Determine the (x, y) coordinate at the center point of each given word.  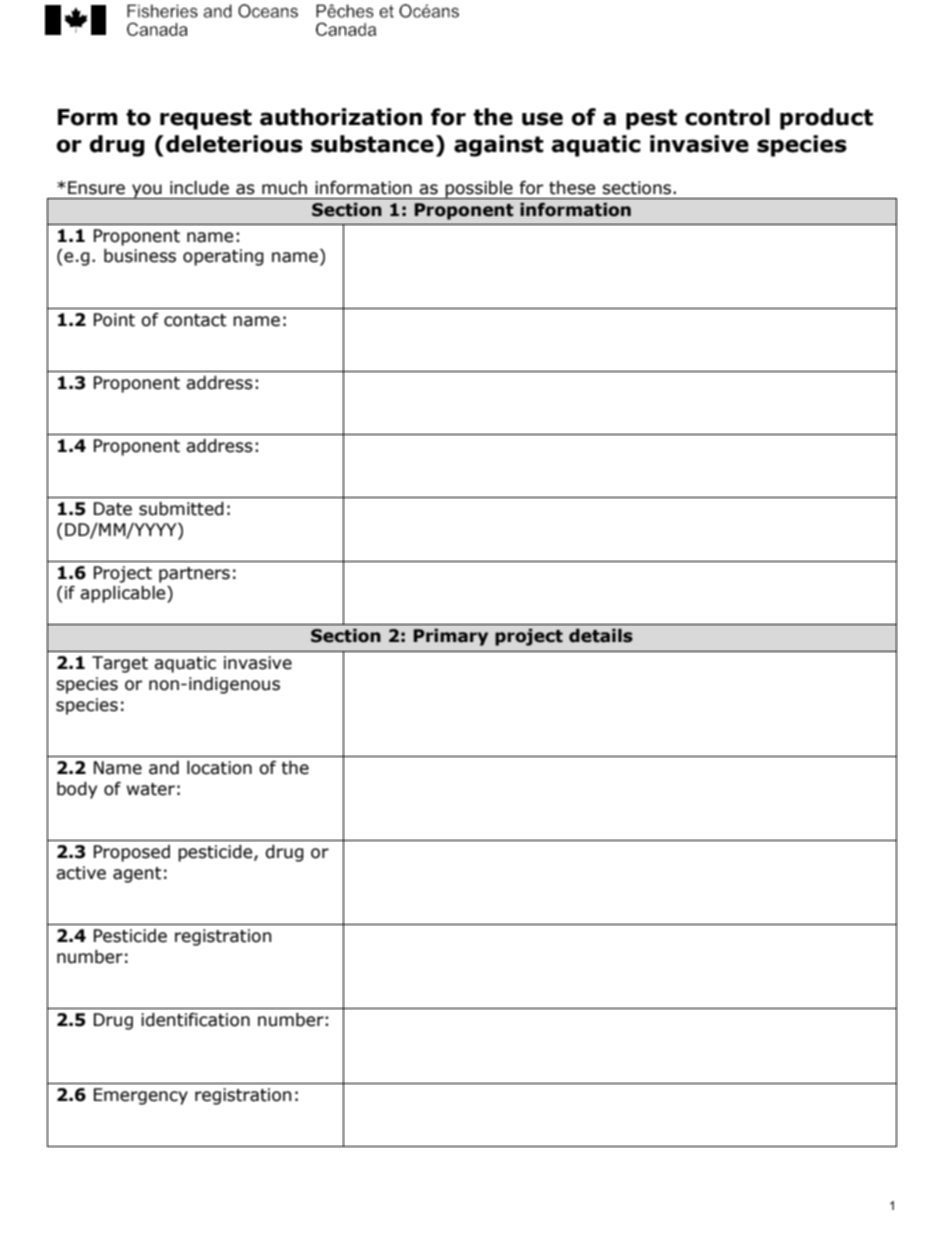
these (572, 188)
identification (195, 1020)
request (206, 119)
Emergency (141, 1096)
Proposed (132, 853)
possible (479, 190)
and (164, 768)
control (727, 117)
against (499, 146)
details (601, 636)
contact (195, 320)
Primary (451, 637)
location (219, 768)
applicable (124, 594)
